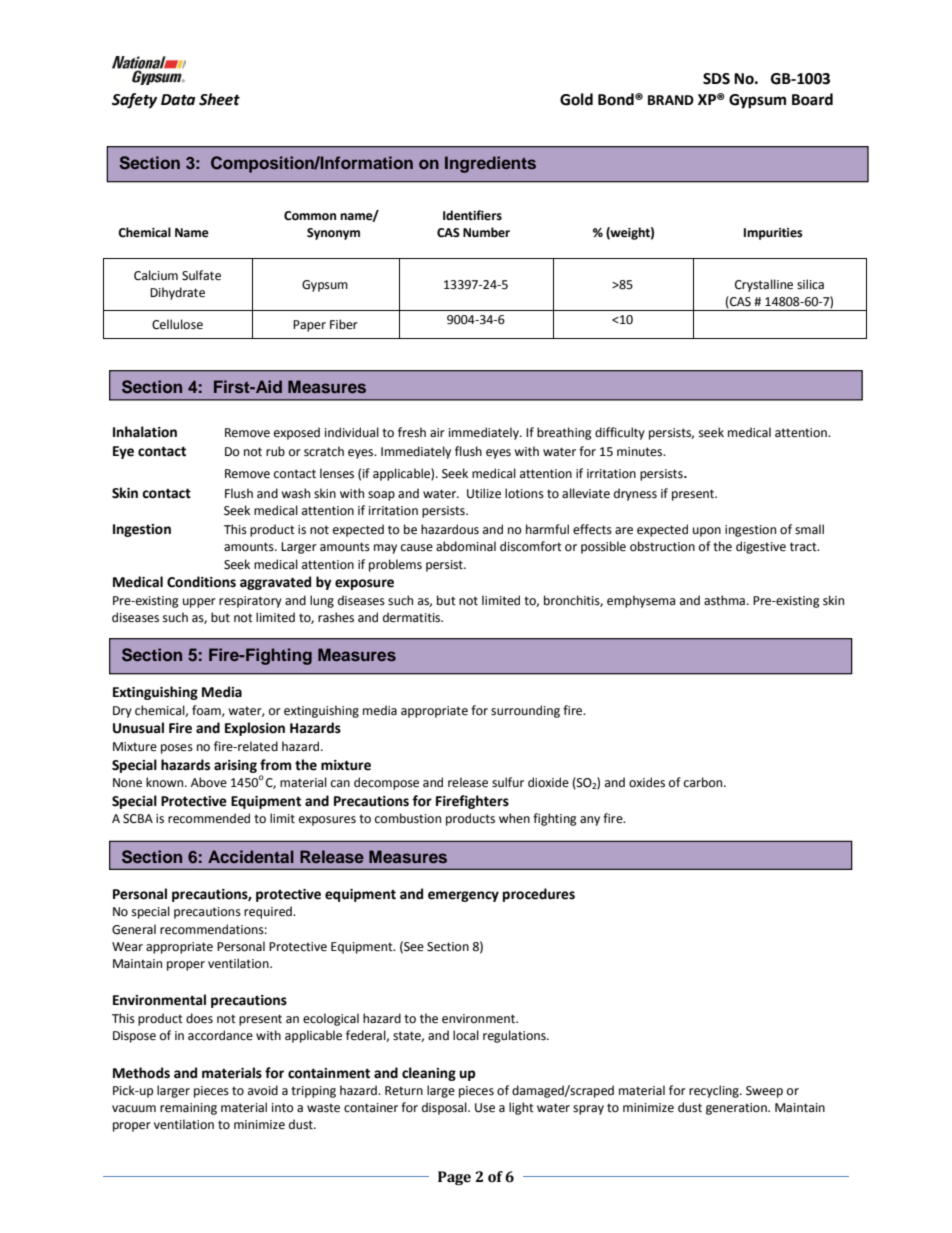 Image resolution: width=952 pixels, height=1233 pixels. Describe the element at coordinates (188, 1109) in the screenshot. I see `remaining` at that location.
